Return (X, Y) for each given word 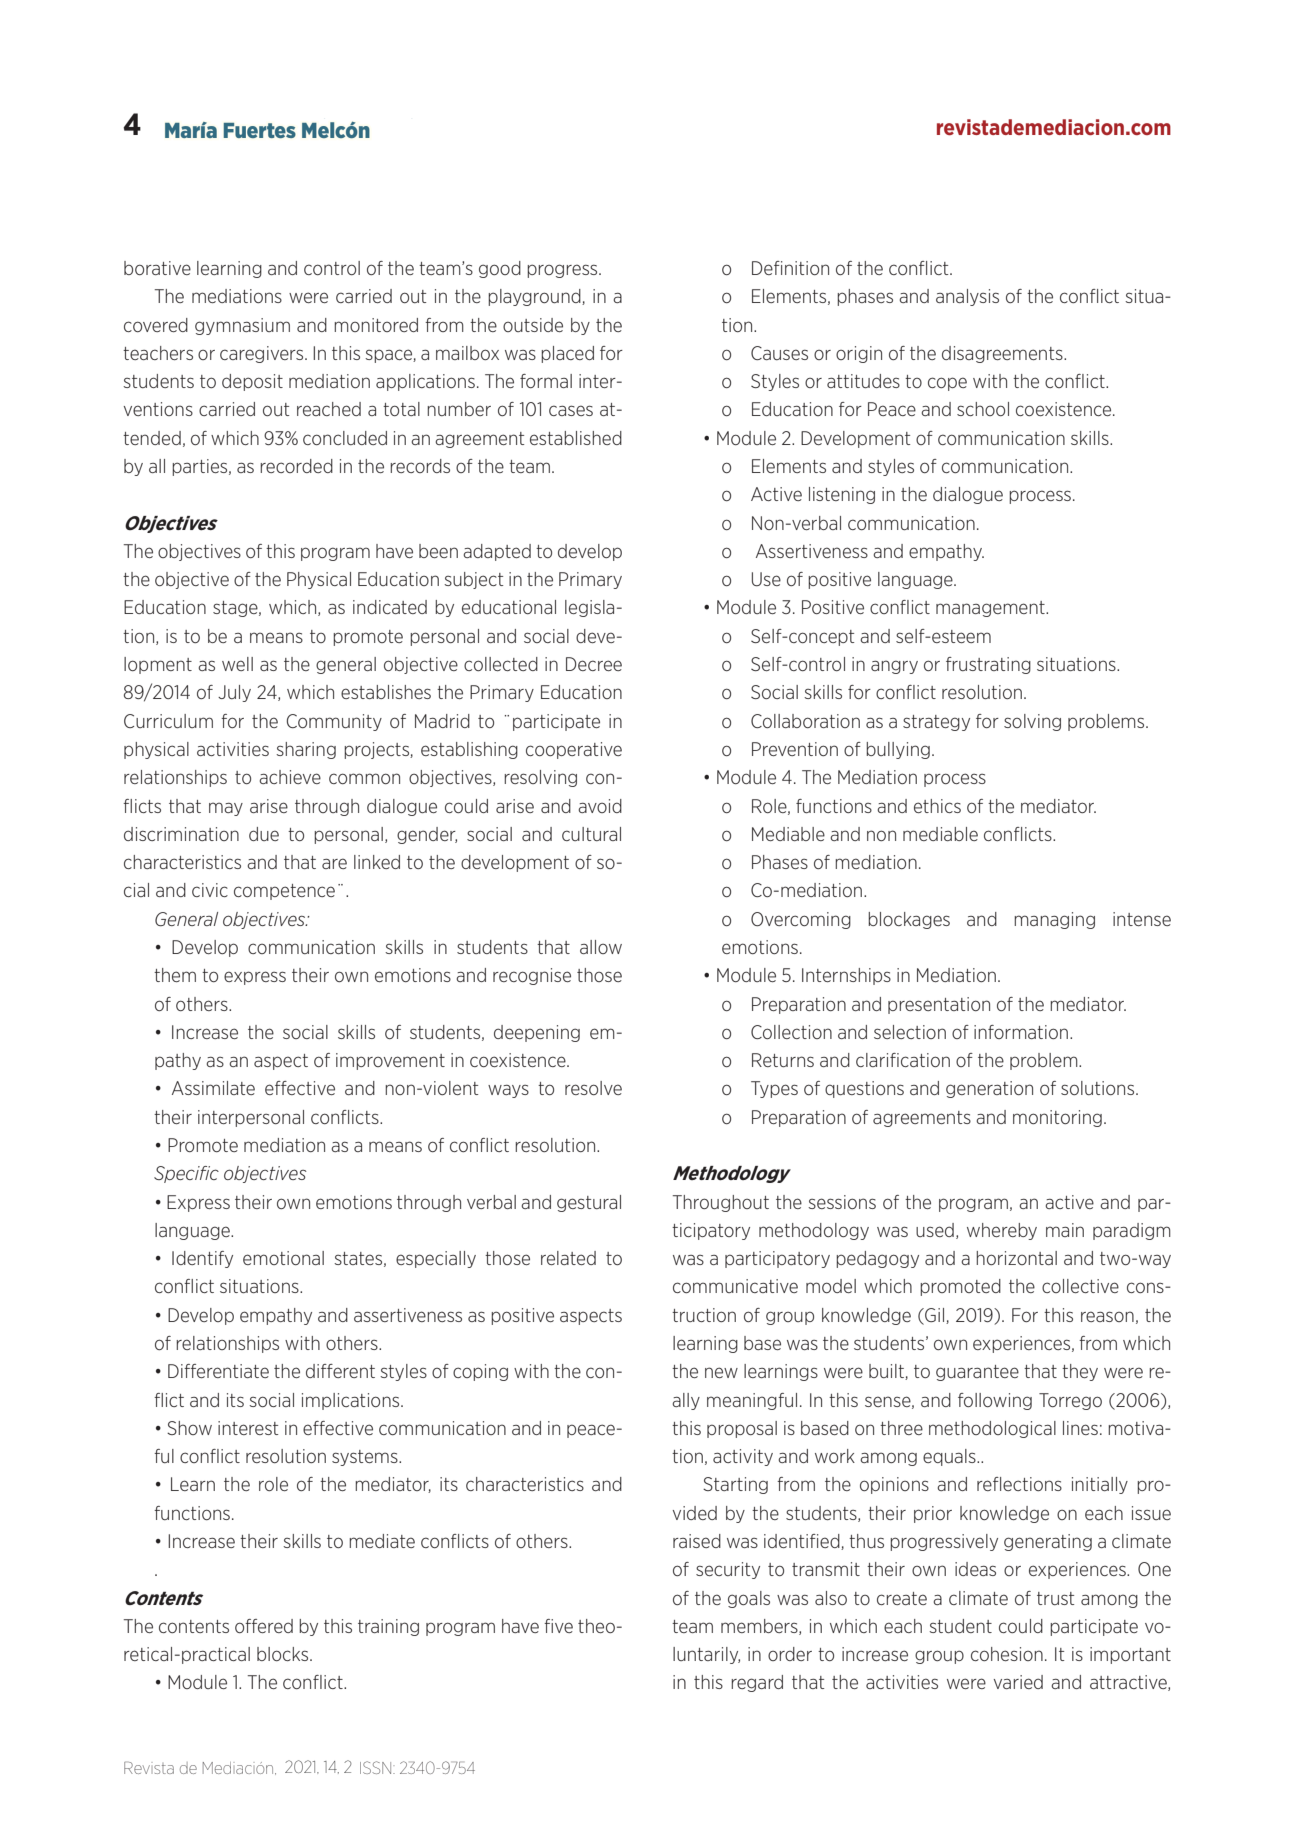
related (568, 1258)
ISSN (377, 1767)
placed (567, 354)
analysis (967, 297)
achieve (290, 777)
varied (1018, 1682)
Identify (202, 1259)
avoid (600, 806)
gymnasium (242, 326)
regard (757, 1683)
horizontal (1016, 1258)
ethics (937, 806)
